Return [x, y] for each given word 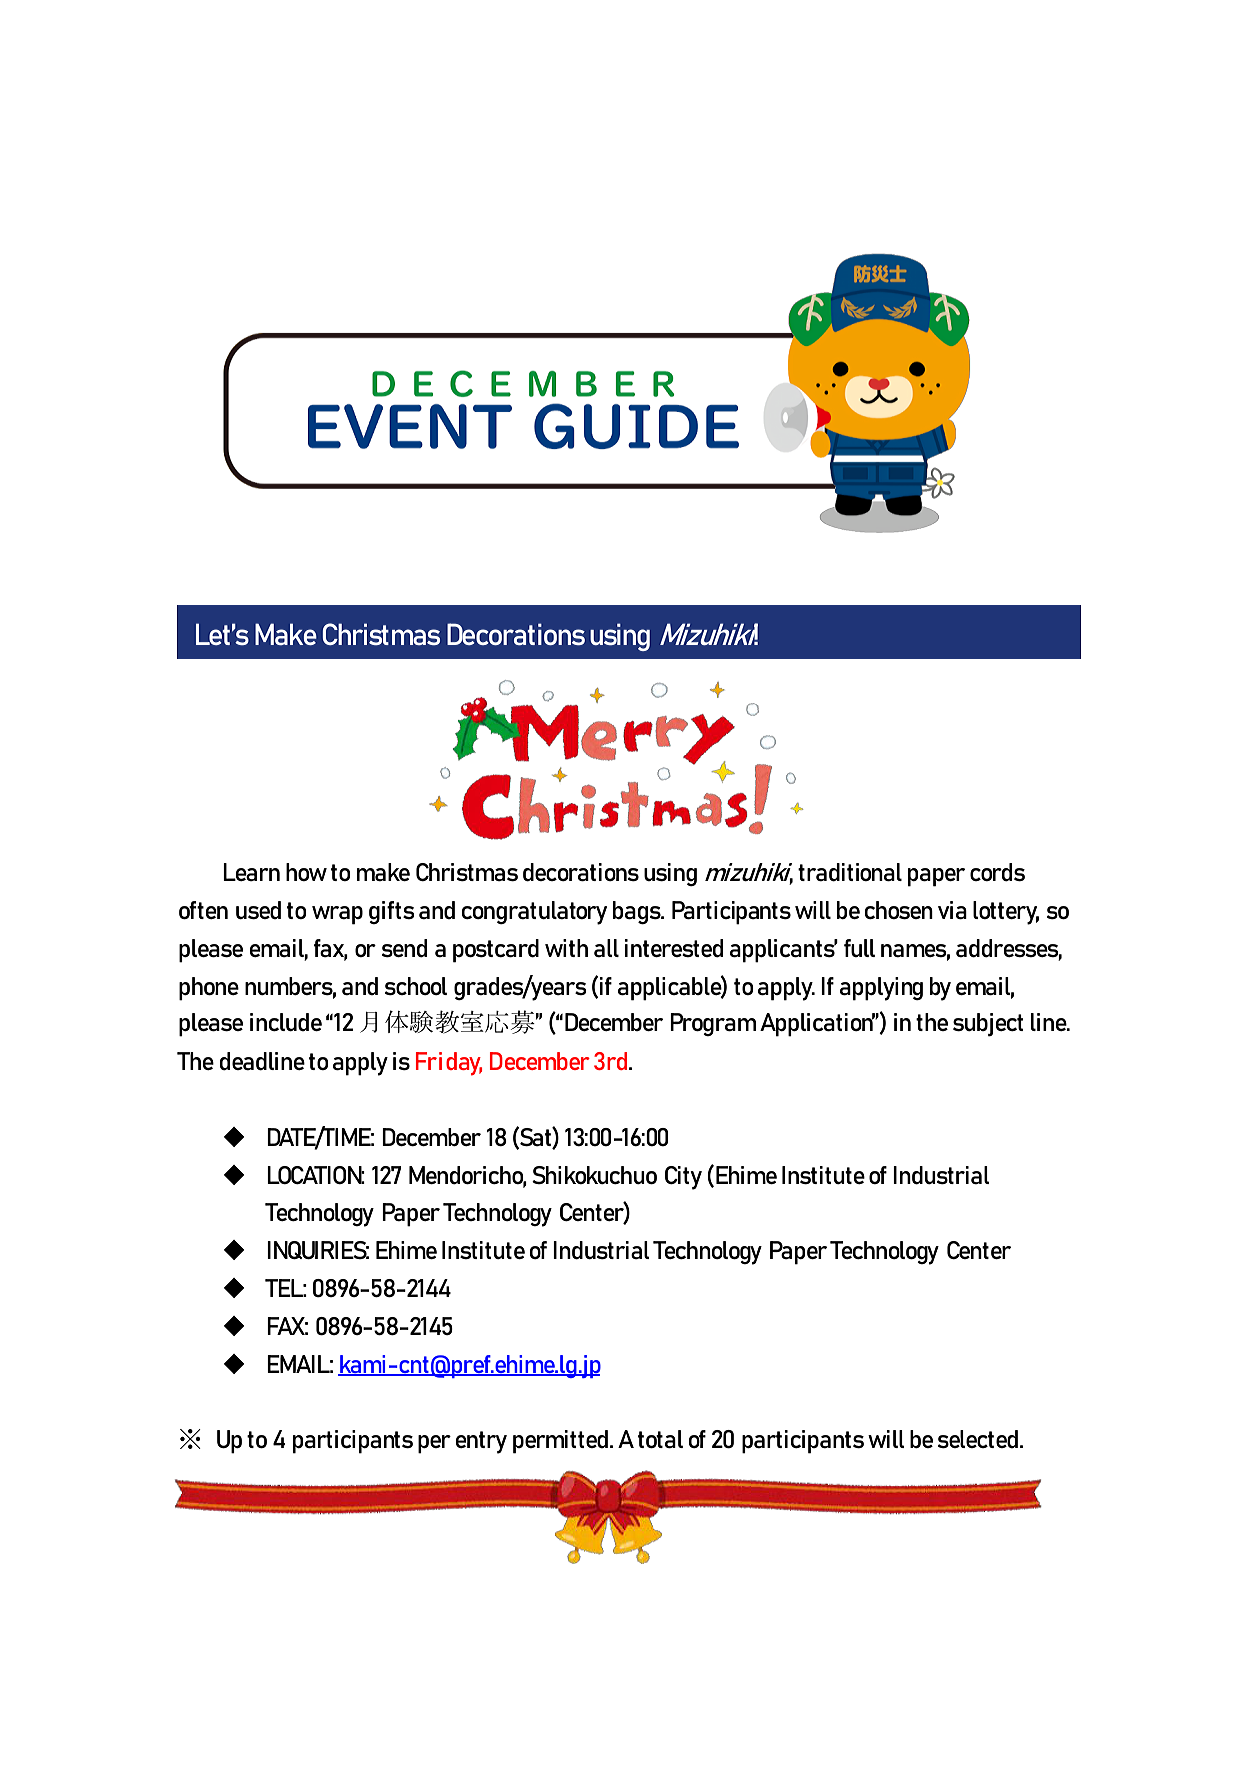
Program [713, 1024]
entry [481, 1442]
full [859, 948]
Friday [449, 1064]
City [683, 1178]
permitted [560, 1442]
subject [988, 1025]
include [286, 1022]
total [660, 1439]
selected [978, 1439]
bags [638, 912]
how [306, 872]
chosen [898, 910]
